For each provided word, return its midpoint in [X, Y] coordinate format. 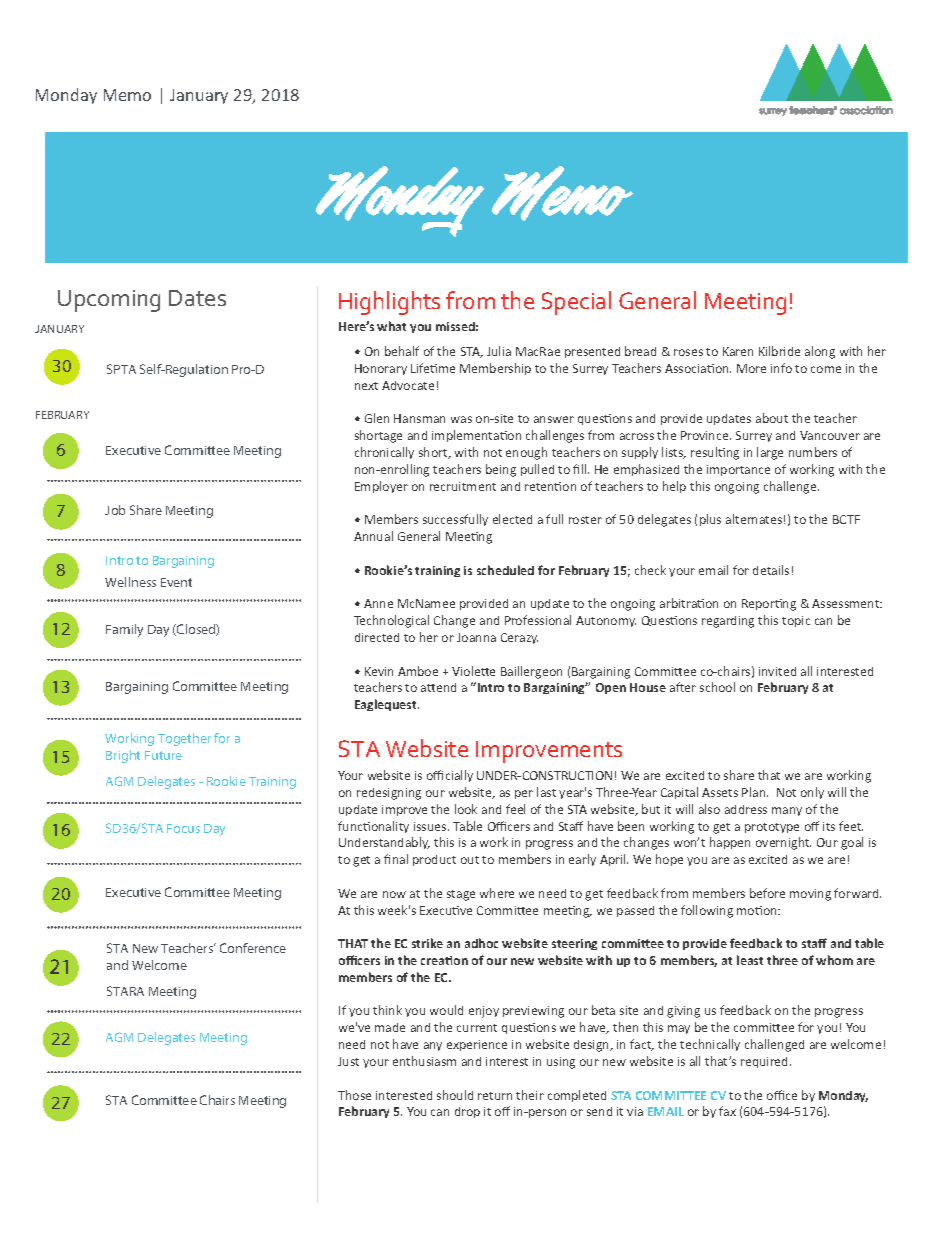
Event [176, 582]
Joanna [476, 637]
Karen [738, 351]
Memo [127, 95]
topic [796, 621]
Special [576, 303]
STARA [125, 991]
